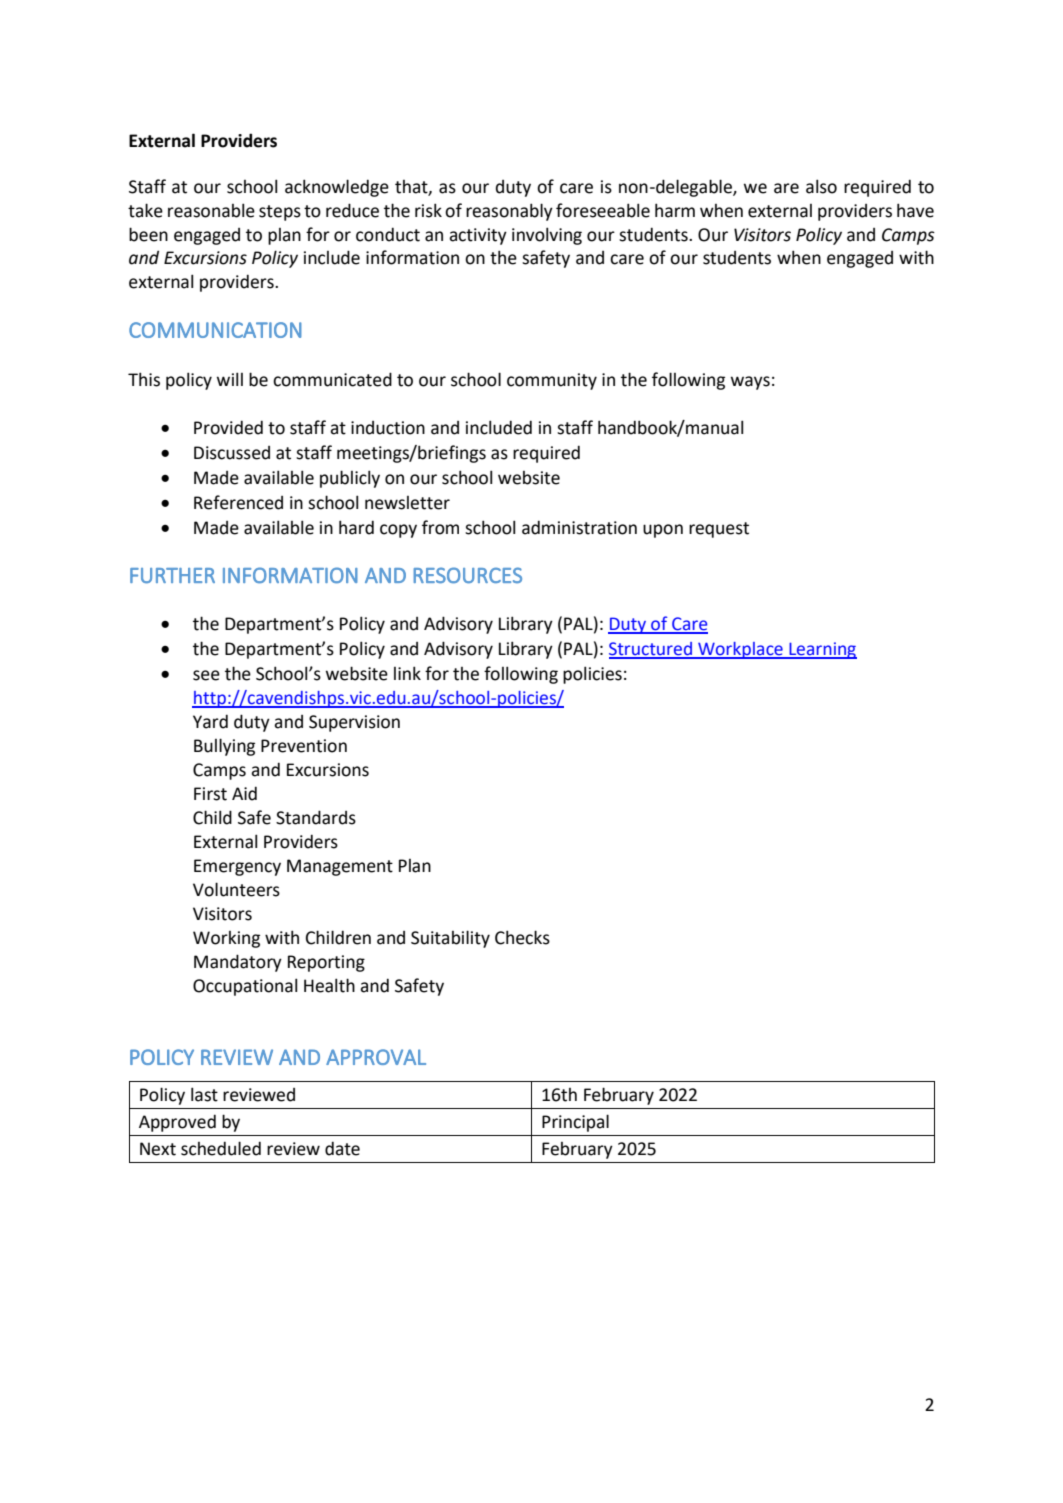 The image size is (1063, 1503). I want to click on Learning, so click(822, 650).
